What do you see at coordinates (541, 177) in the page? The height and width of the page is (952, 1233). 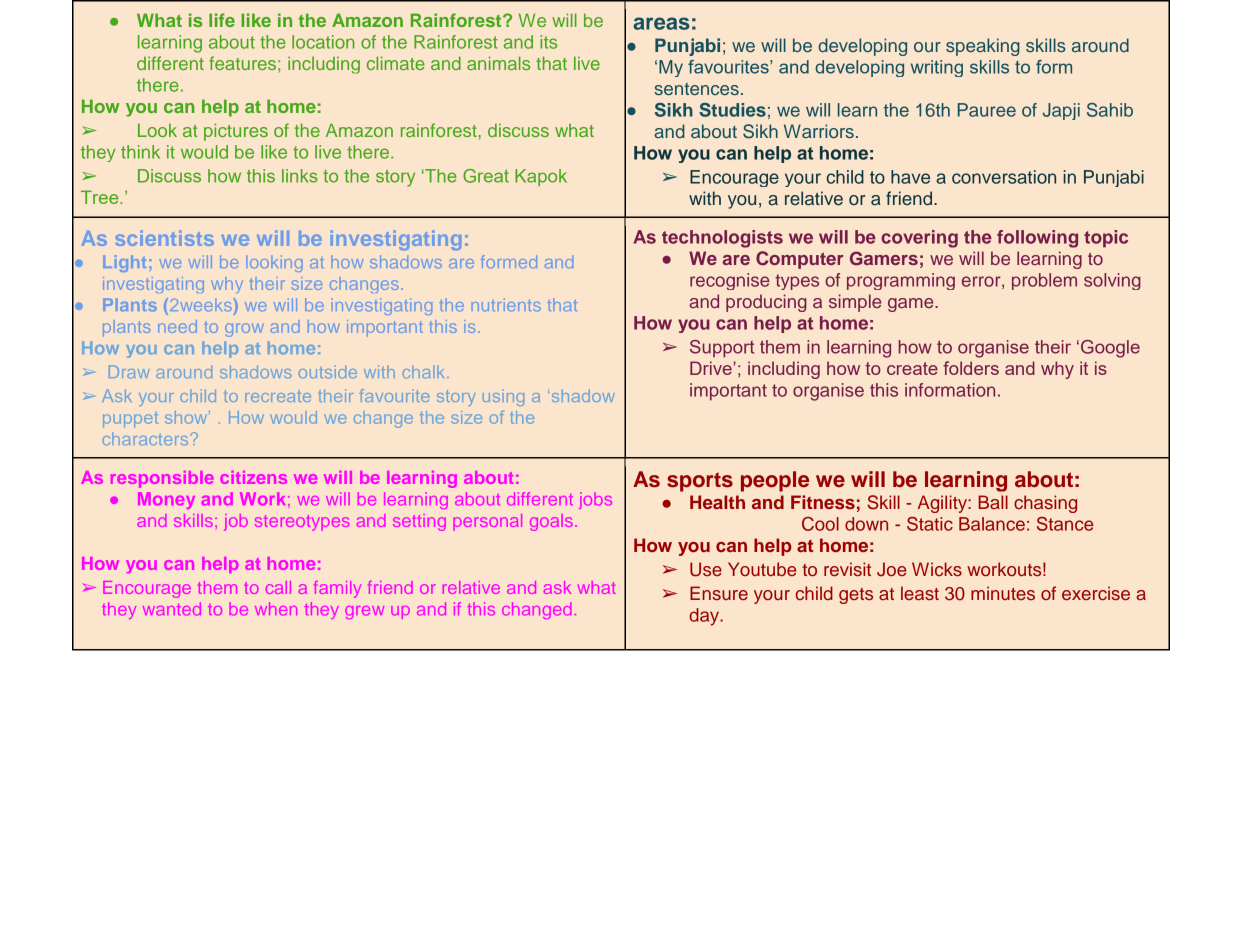 I see `Kapok` at bounding box center [541, 177].
